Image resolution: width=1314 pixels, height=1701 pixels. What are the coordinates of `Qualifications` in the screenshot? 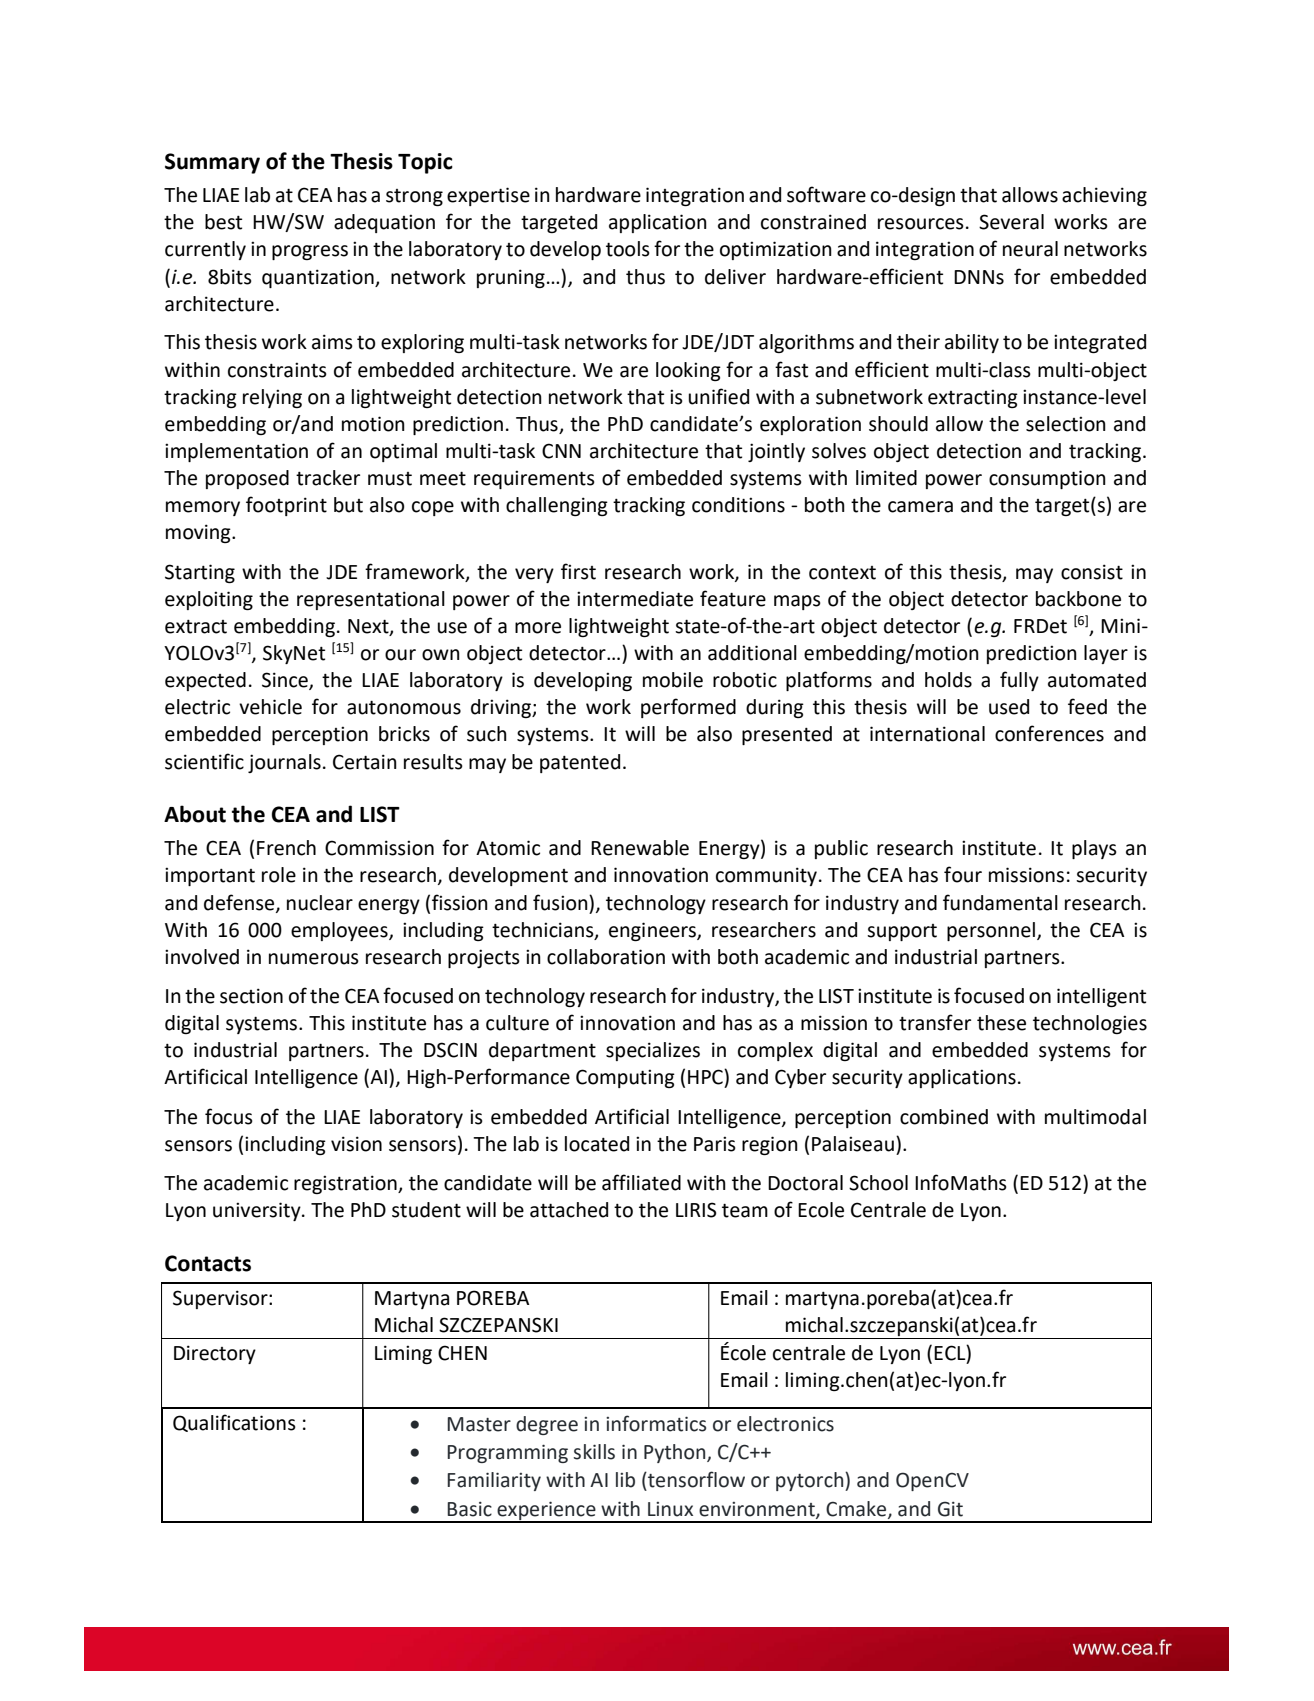 It's located at (234, 1423).
